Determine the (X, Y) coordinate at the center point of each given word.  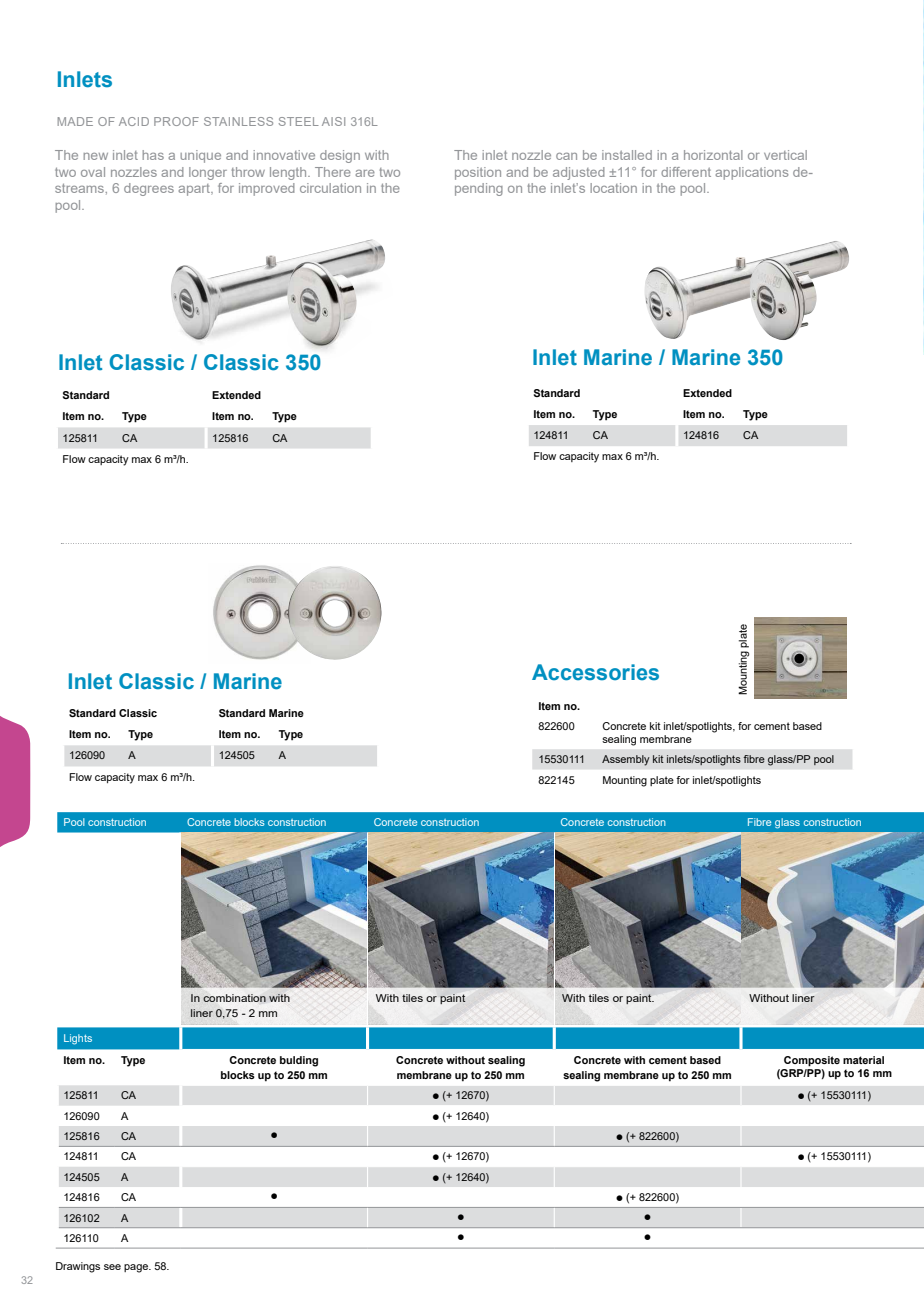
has (153, 155)
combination (234, 998)
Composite (812, 1061)
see (112, 1267)
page (137, 1268)
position (478, 173)
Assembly (626, 760)
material (863, 1060)
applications (751, 173)
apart (195, 190)
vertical (785, 155)
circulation (330, 188)
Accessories (595, 672)
